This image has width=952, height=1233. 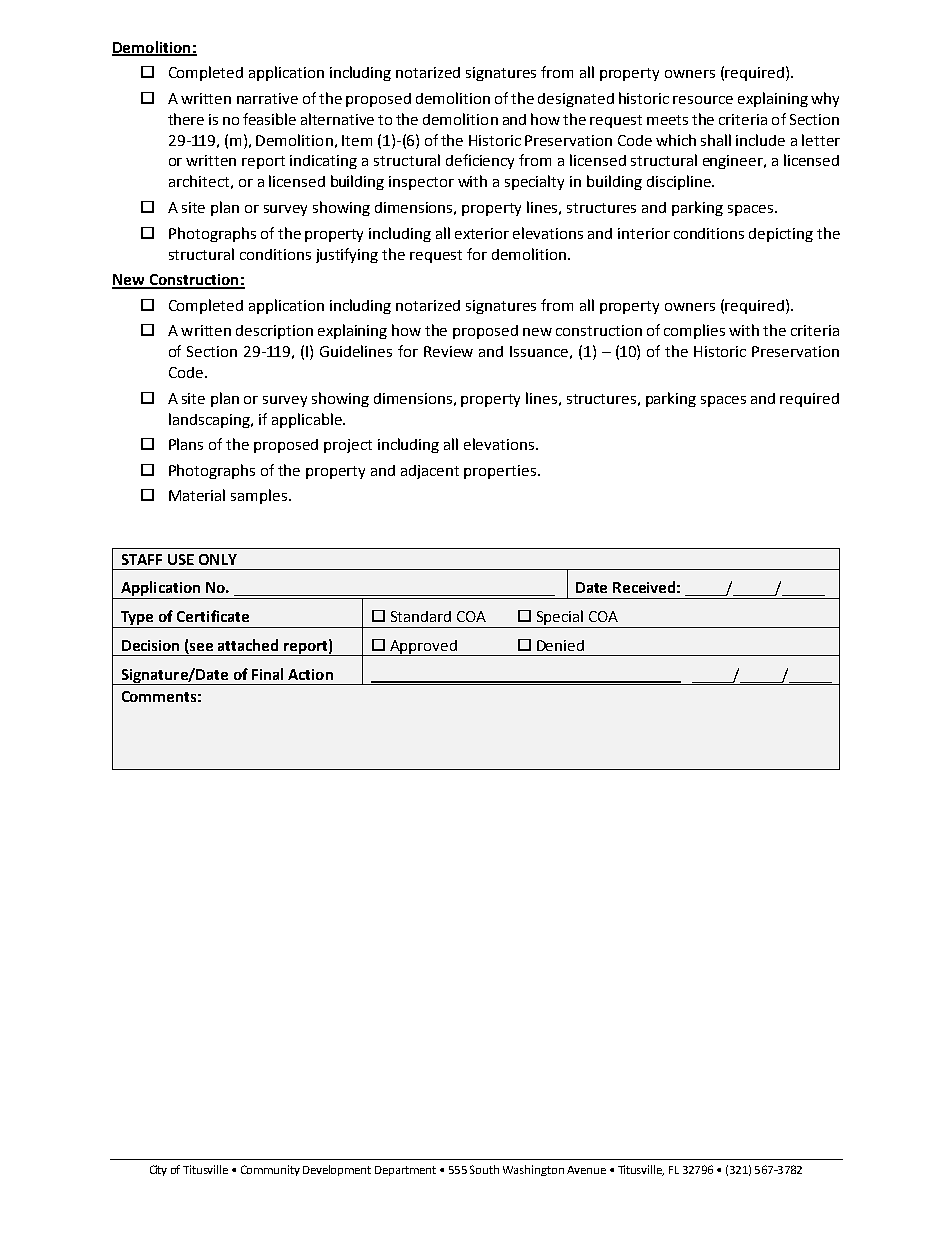 I want to click on City, so click(x=158, y=1170).
